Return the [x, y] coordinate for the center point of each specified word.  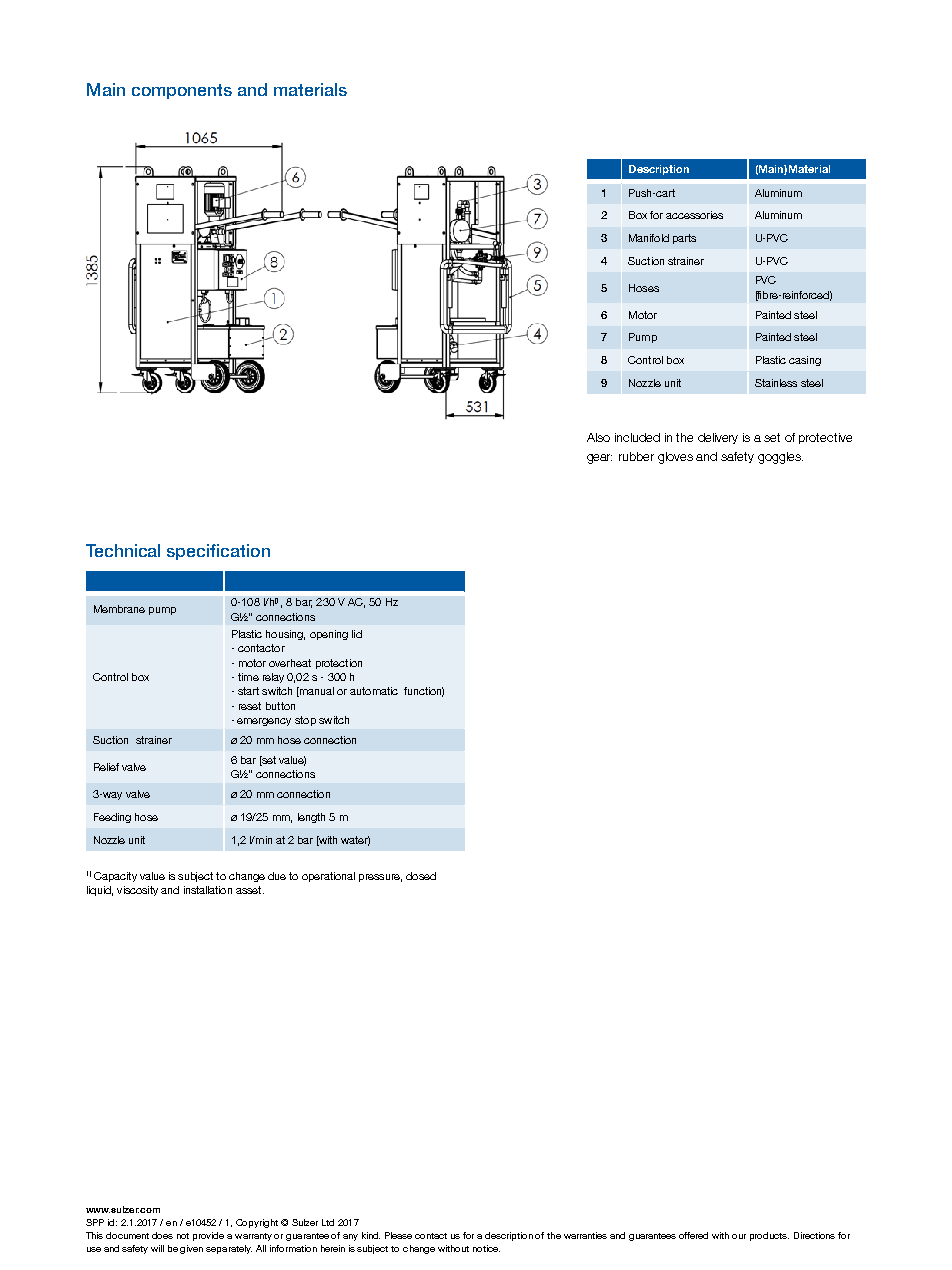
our [739, 1236]
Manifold [649, 238]
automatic [374, 691]
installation [208, 890]
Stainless [776, 383]
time [248, 677]
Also [598, 437]
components [182, 91]
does [162, 1235]
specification [218, 552]
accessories [694, 215]
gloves [675, 458]
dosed [421, 876]
